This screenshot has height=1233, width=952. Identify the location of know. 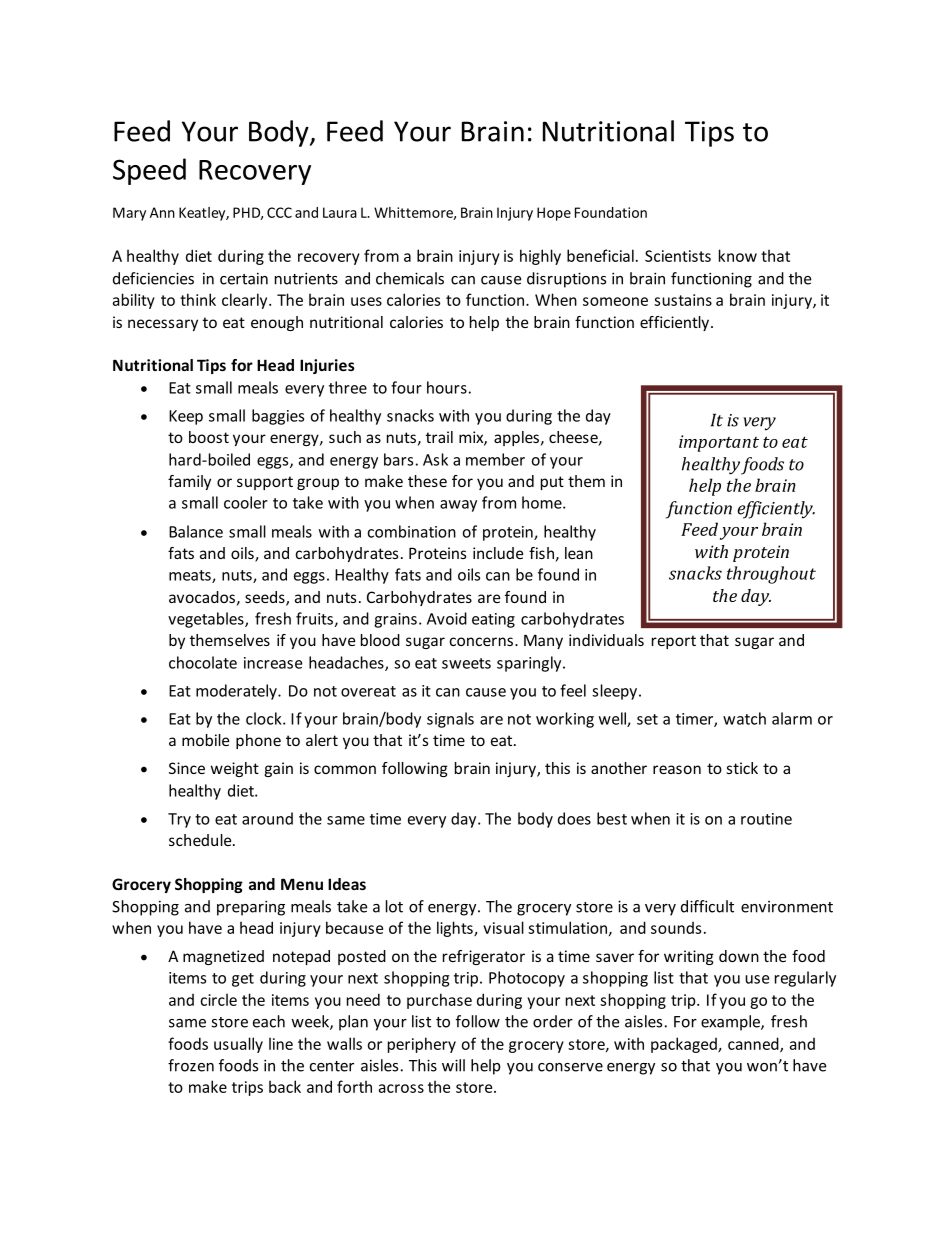
(738, 255).
